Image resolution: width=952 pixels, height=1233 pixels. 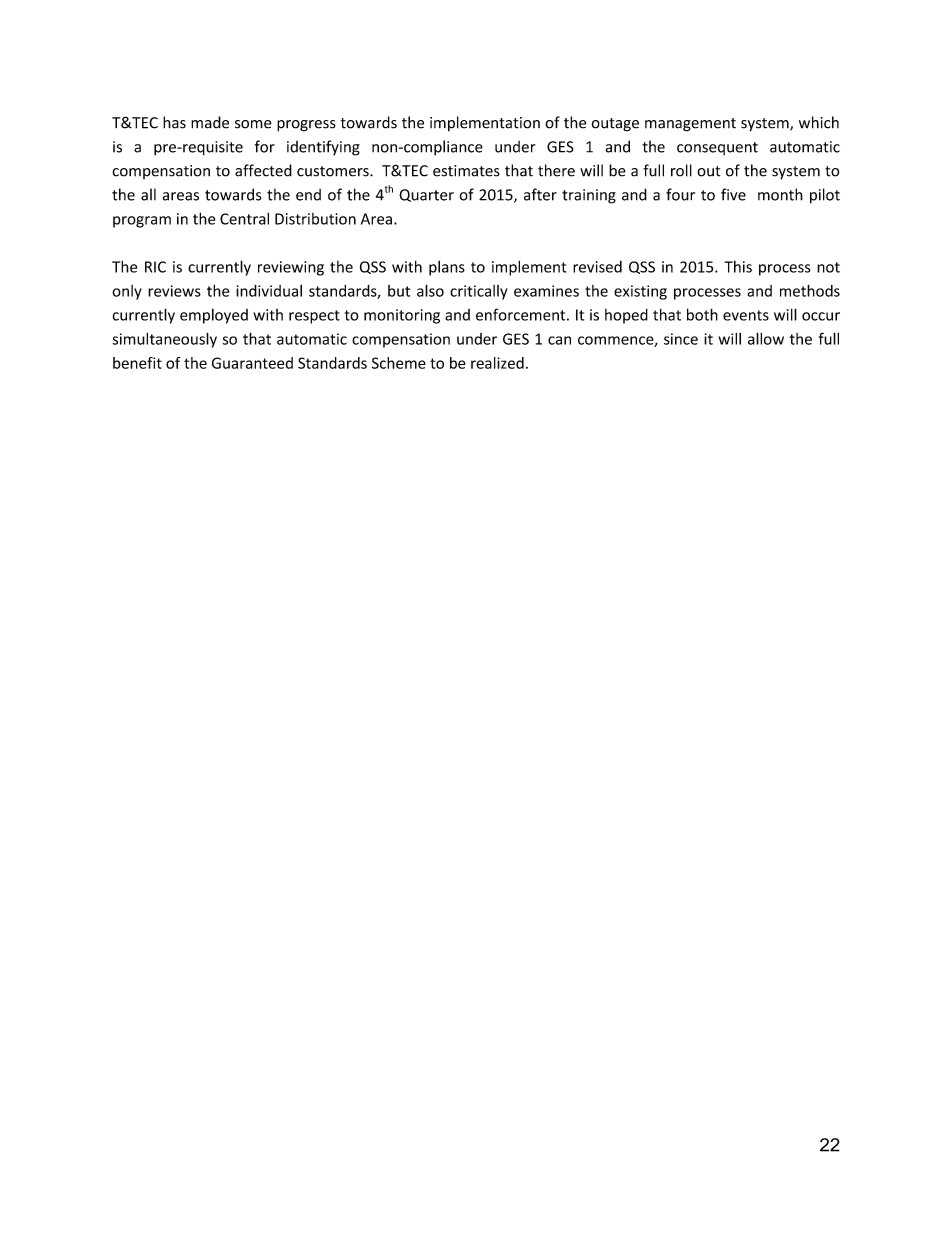 I want to click on This, so click(x=738, y=266).
